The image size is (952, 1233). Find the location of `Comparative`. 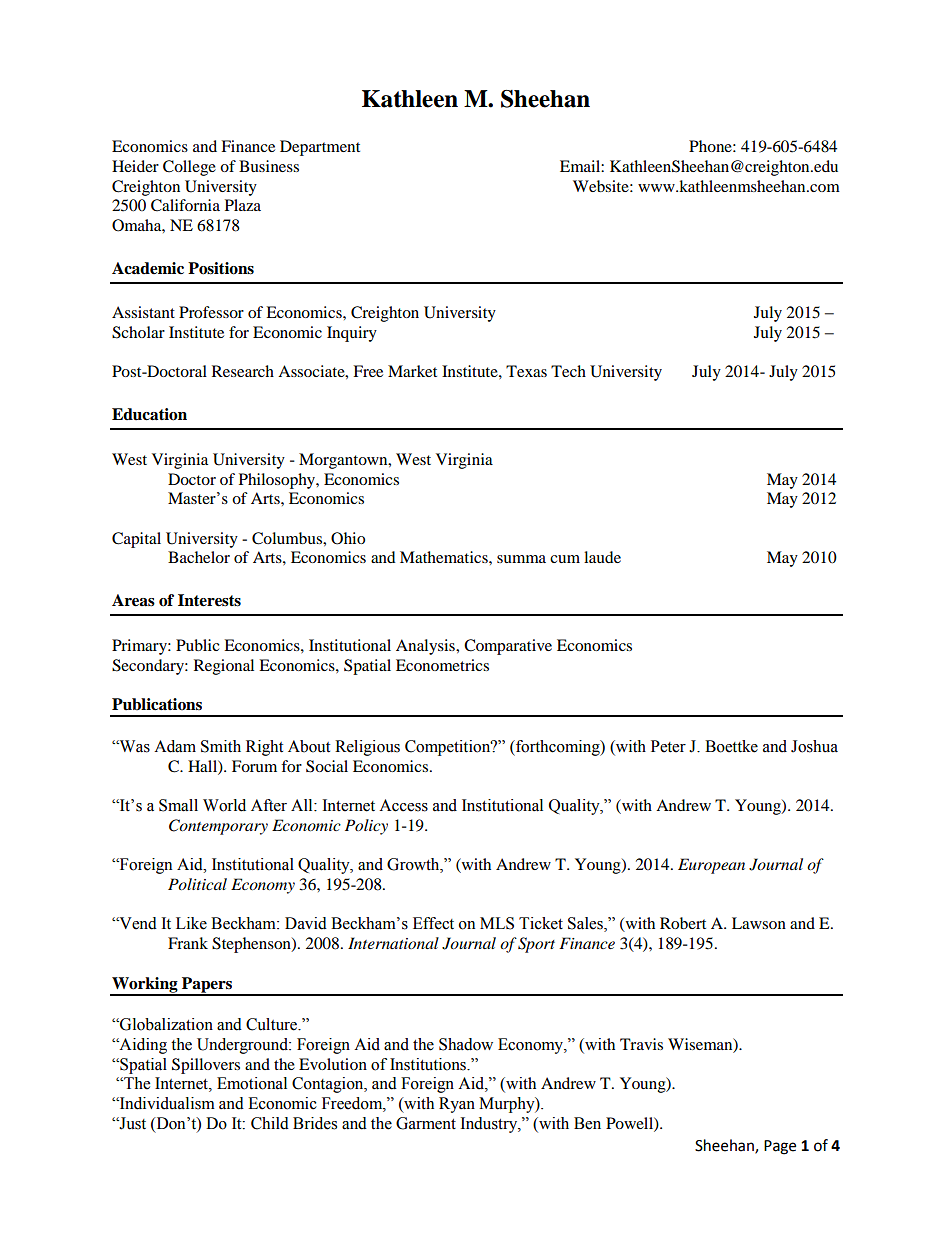

Comparative is located at coordinates (508, 647).
